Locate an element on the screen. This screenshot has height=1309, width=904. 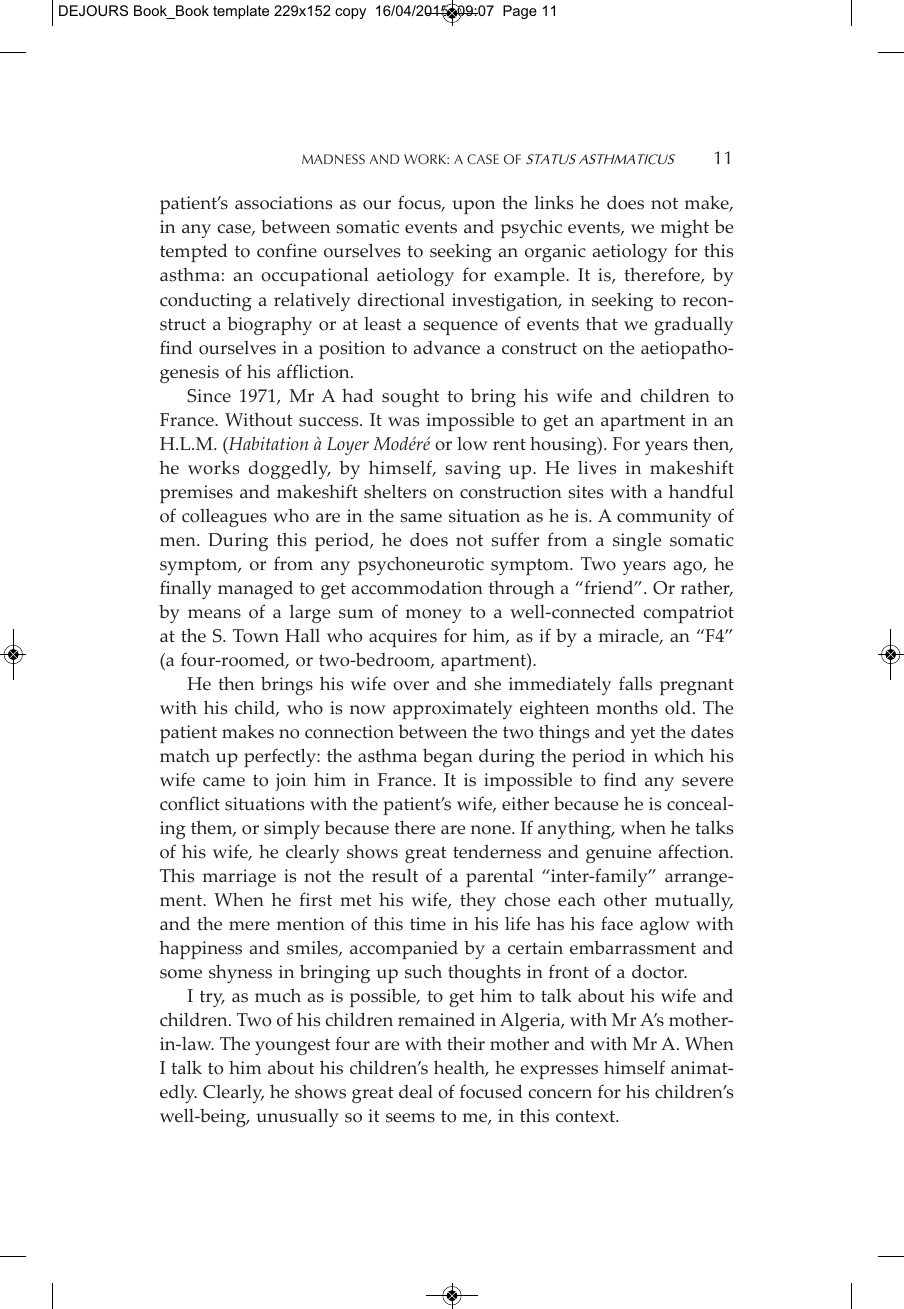
gradually is located at coordinates (693, 325).
